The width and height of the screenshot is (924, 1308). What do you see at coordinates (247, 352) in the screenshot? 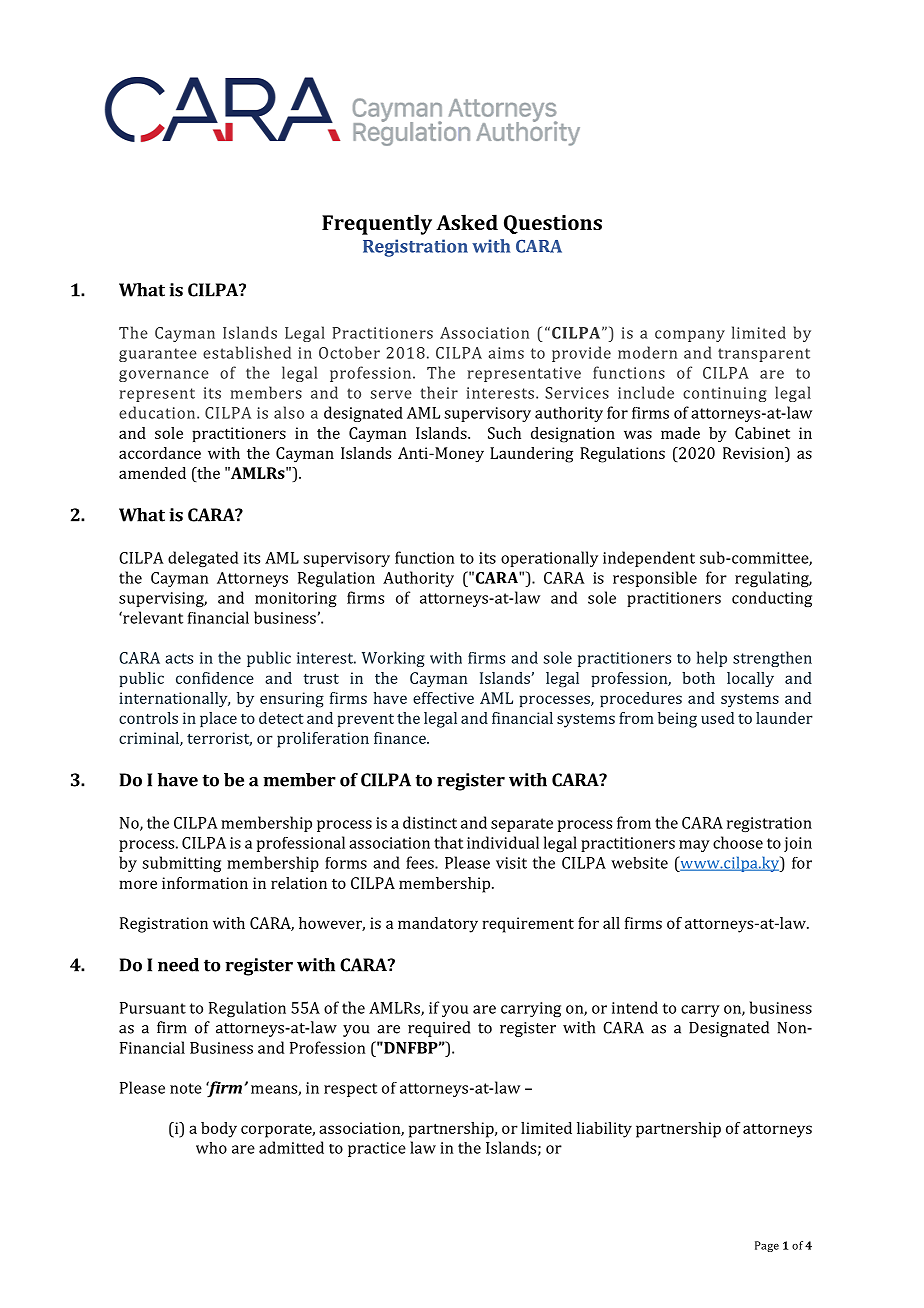
I see `established` at bounding box center [247, 352].
